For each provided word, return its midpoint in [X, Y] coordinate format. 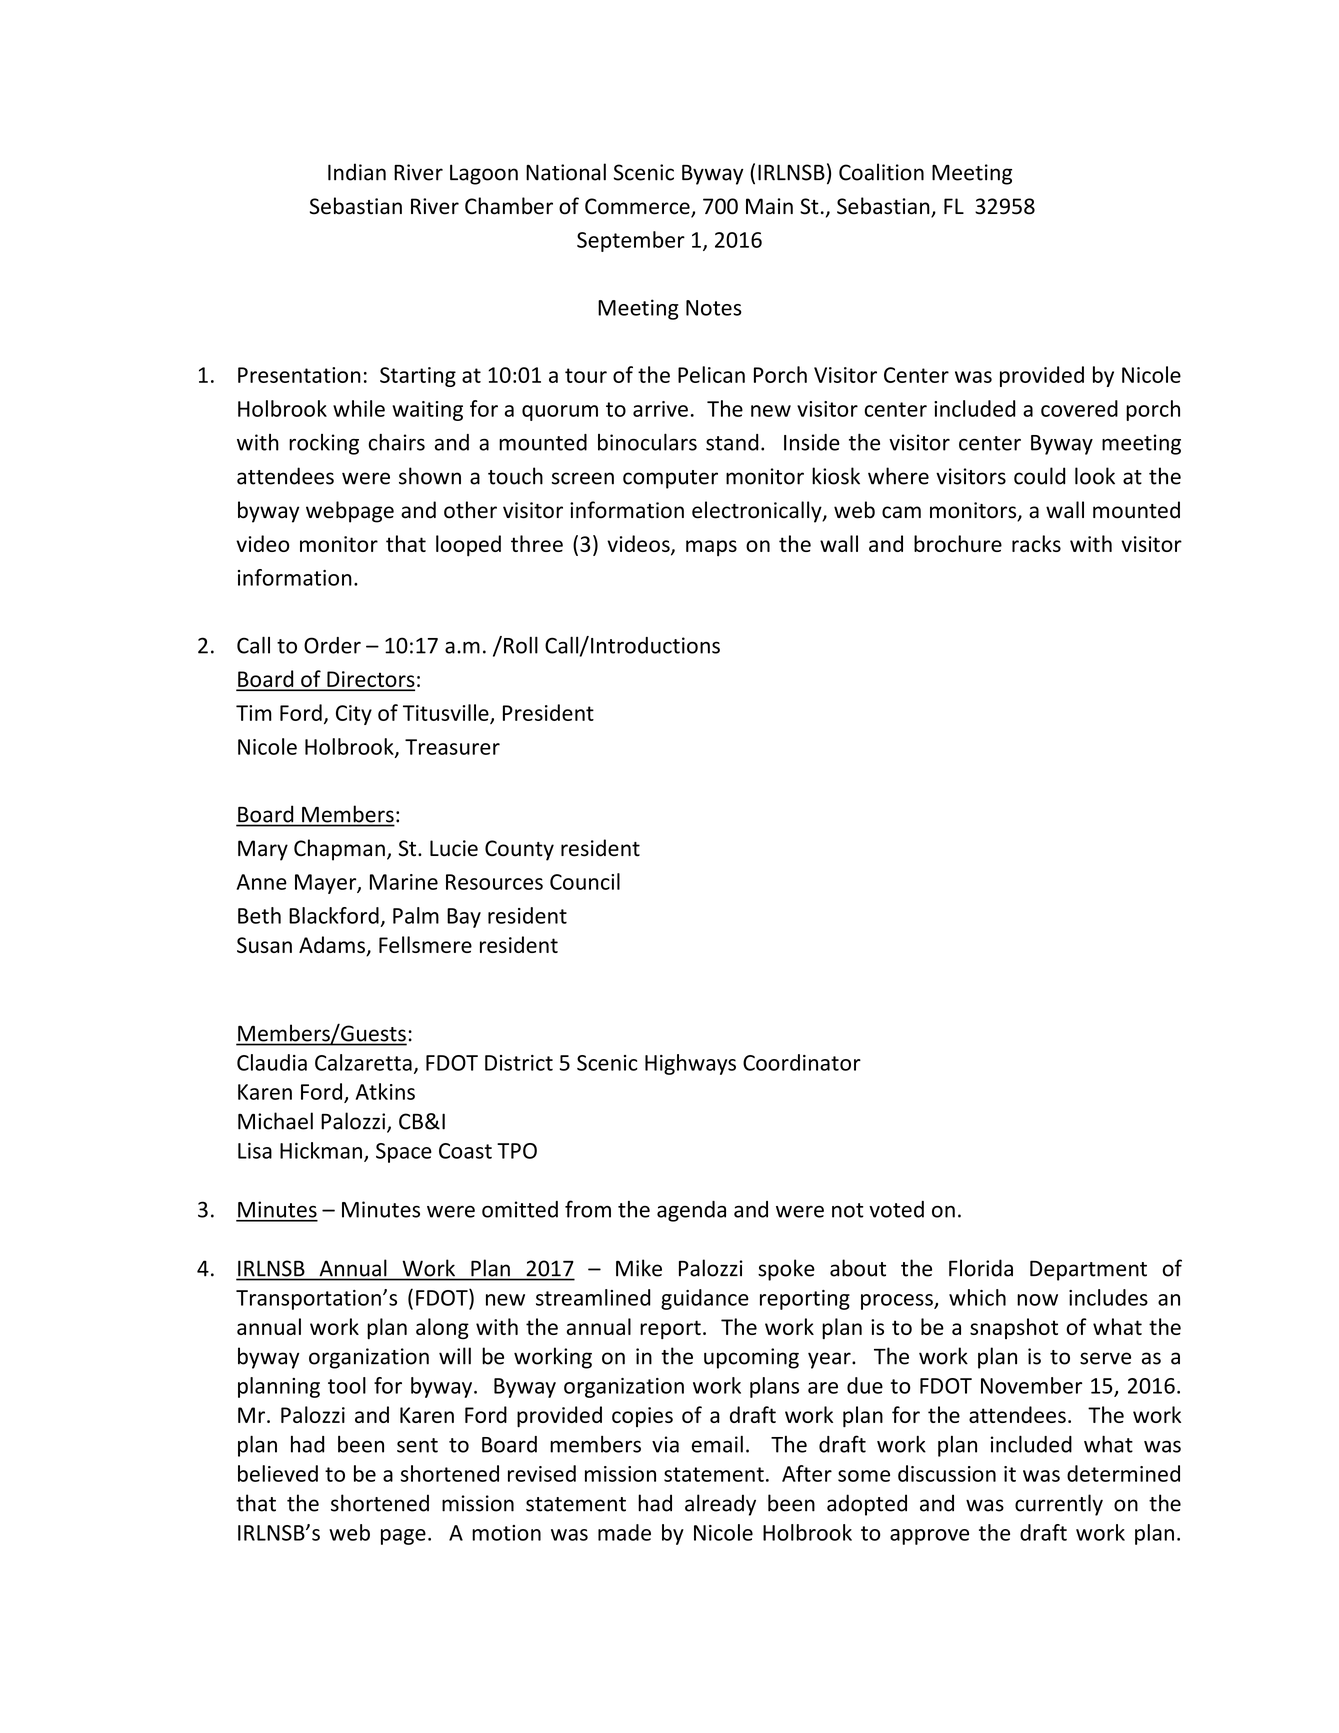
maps [711, 548]
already [720, 1505]
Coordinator [802, 1062]
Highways [690, 1064]
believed [278, 1473]
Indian [357, 172]
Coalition [881, 172]
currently [1059, 1505]
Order [332, 645]
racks [1036, 543]
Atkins [385, 1091]
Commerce [638, 207]
